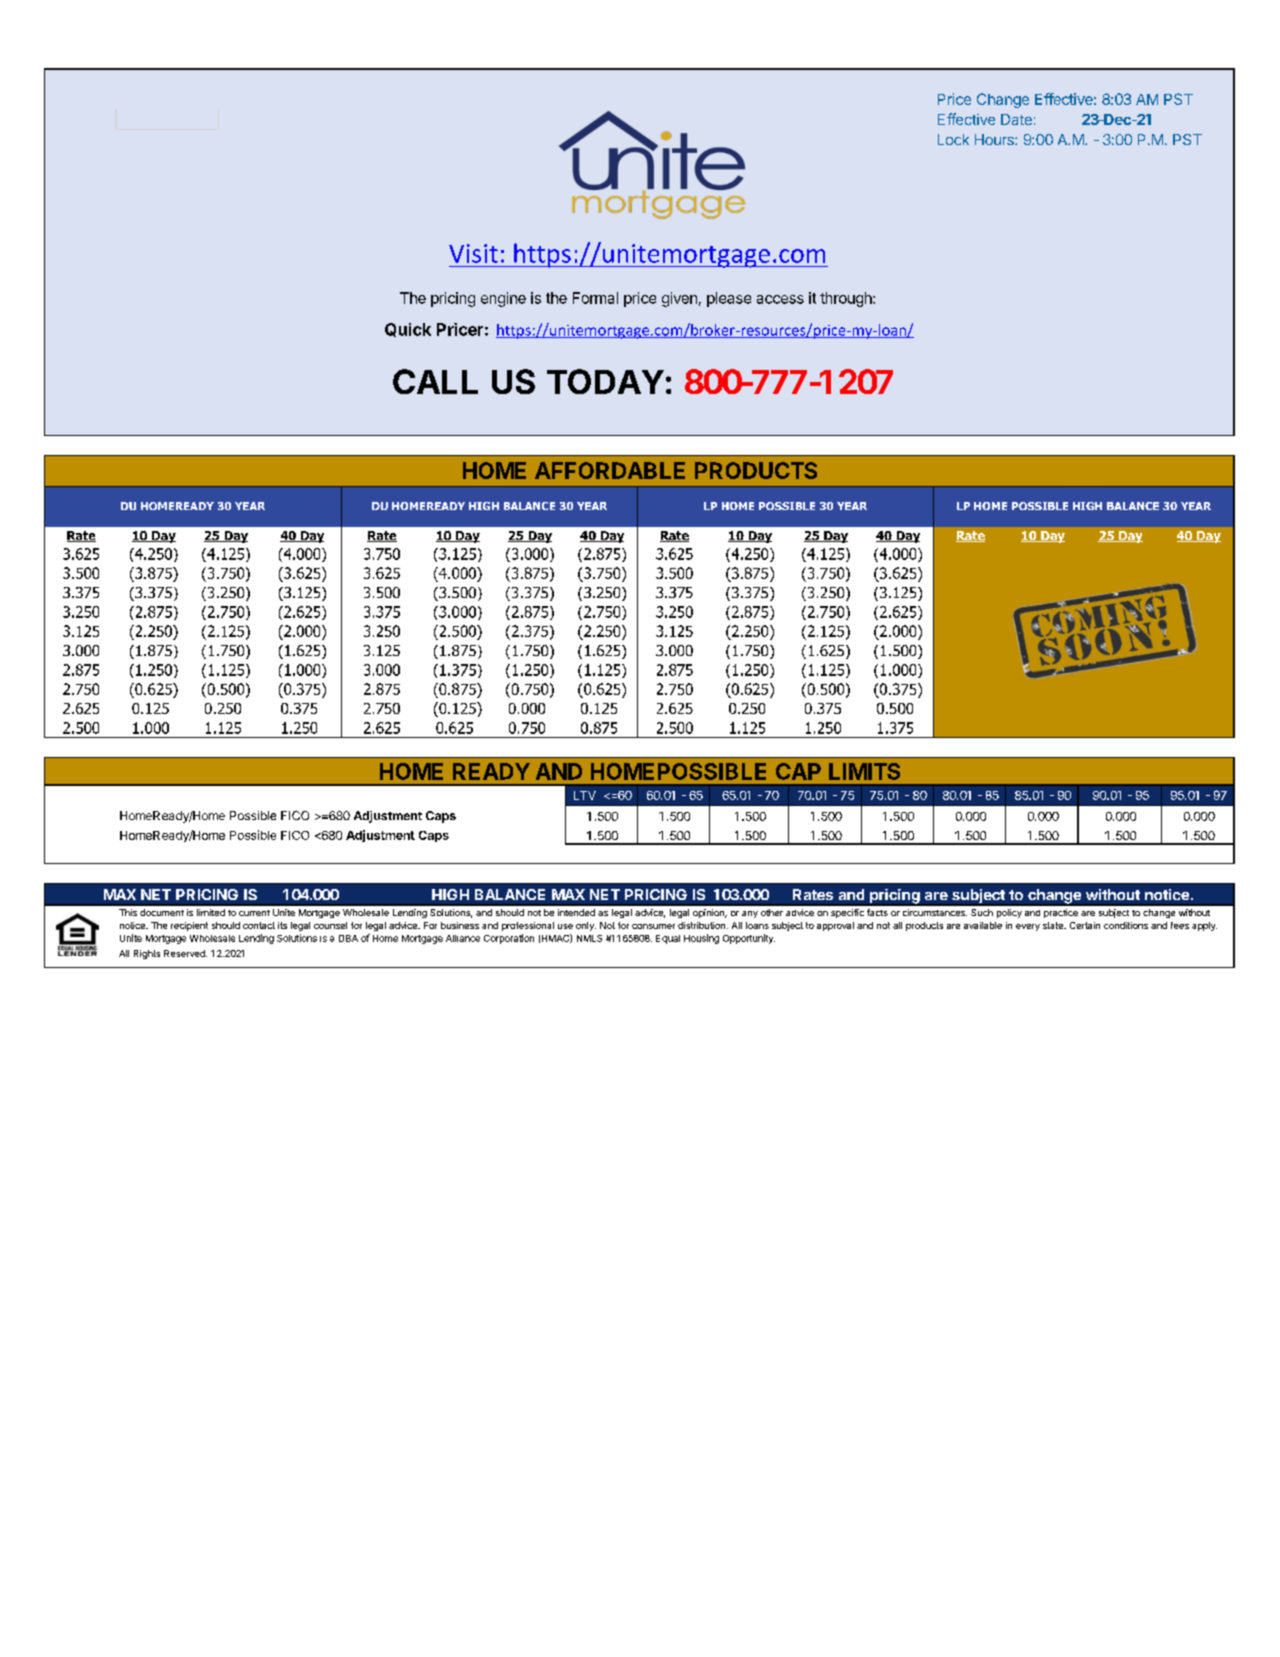 This image has height=1657, width=1280. Describe the element at coordinates (864, 771) in the image. I see `LIMITS` at that location.
